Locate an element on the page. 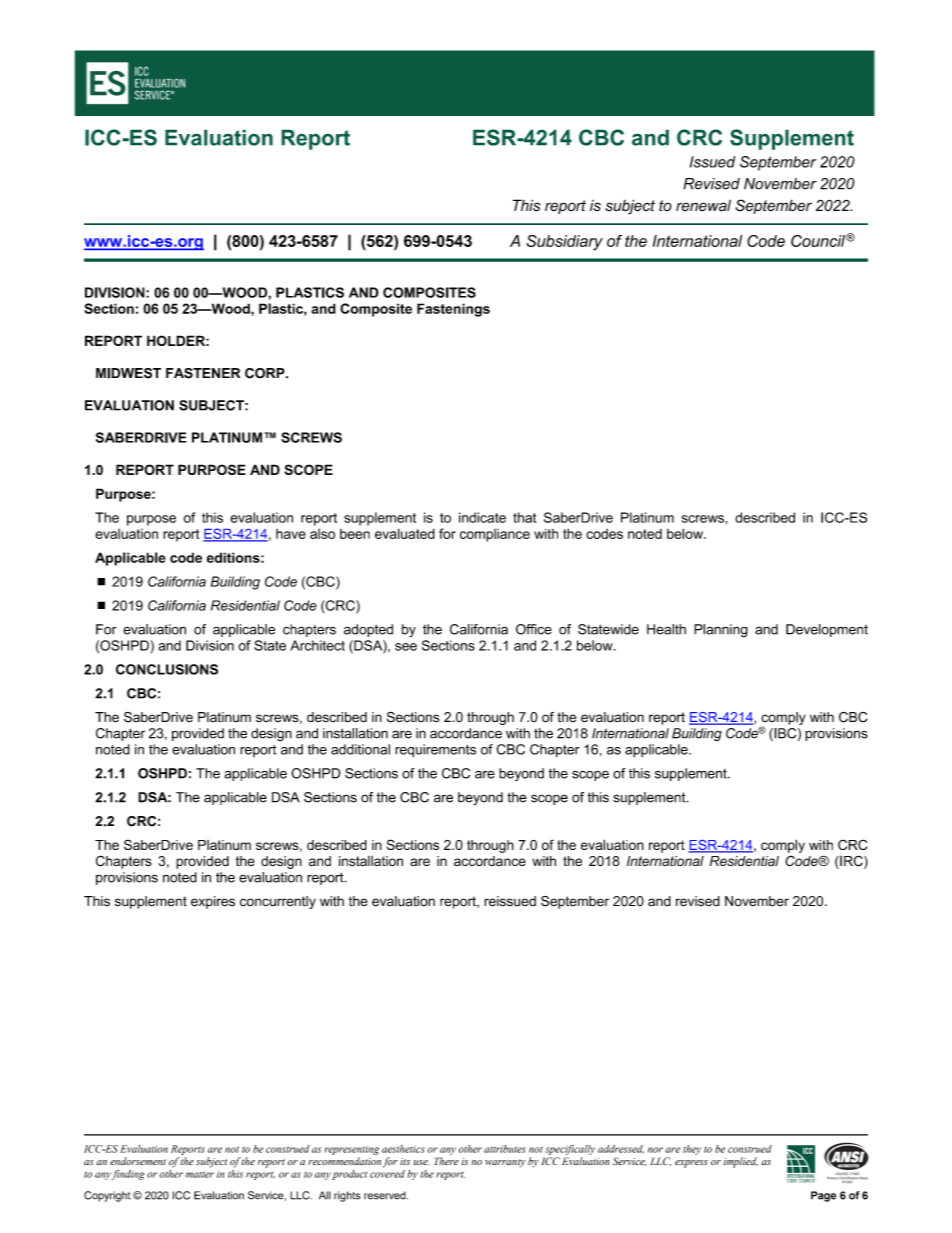 This image has width=952, height=1233. Planning is located at coordinates (721, 631).
